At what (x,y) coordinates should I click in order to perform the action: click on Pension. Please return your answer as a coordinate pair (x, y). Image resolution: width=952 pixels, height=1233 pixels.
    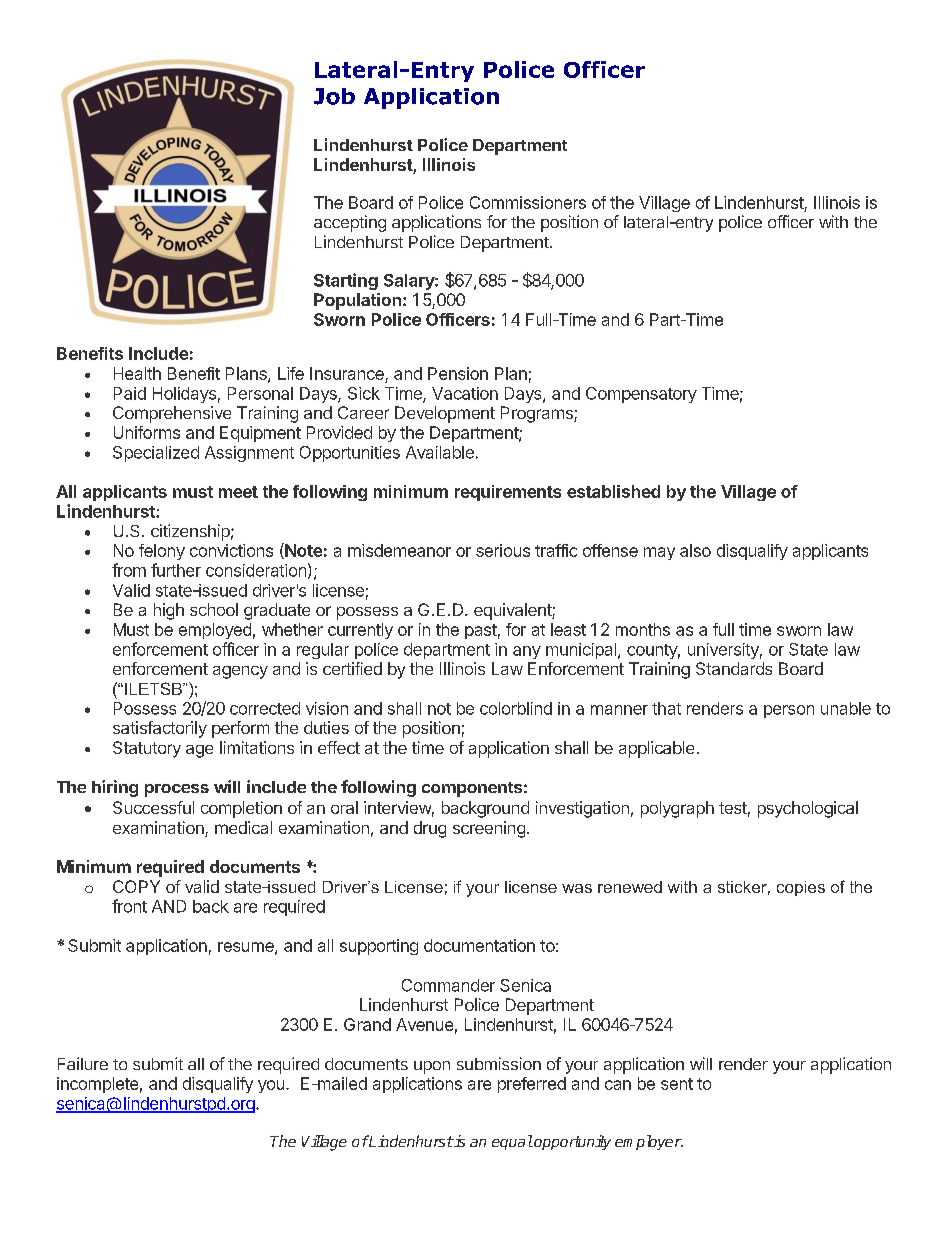
    Looking at the image, I should click on (458, 373).
